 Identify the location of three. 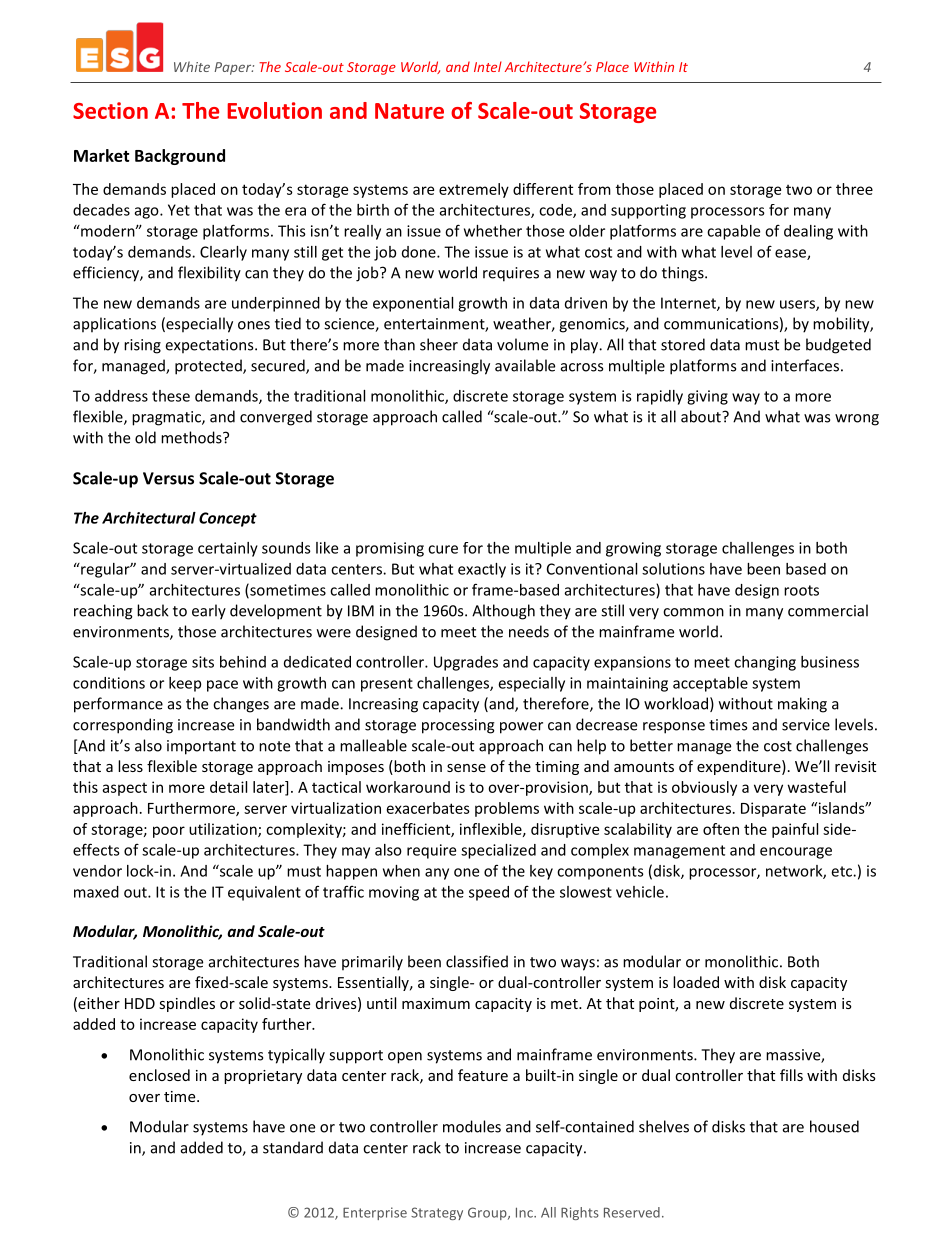
(854, 189).
